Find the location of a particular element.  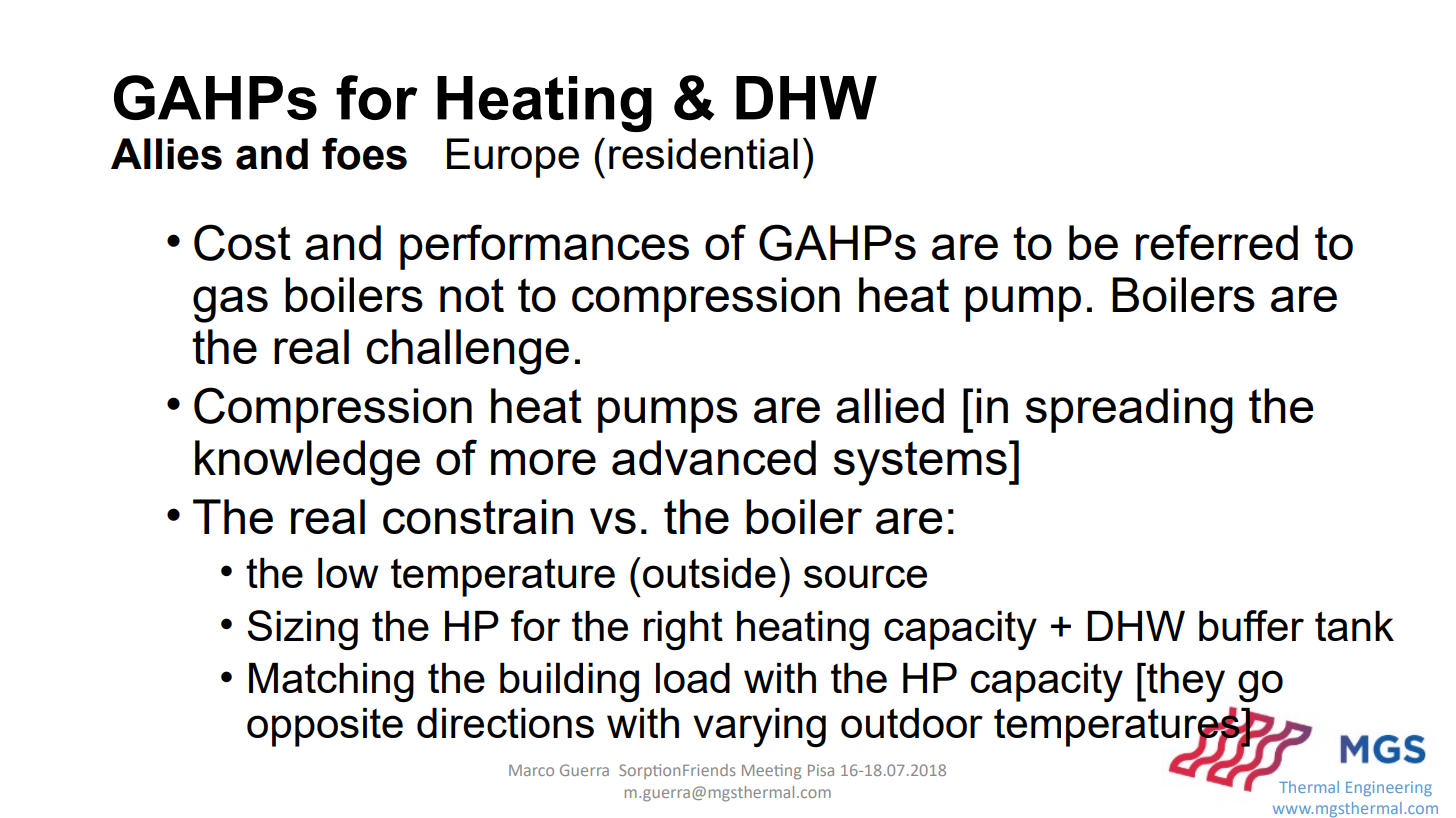

advanced is located at coordinates (714, 457).
